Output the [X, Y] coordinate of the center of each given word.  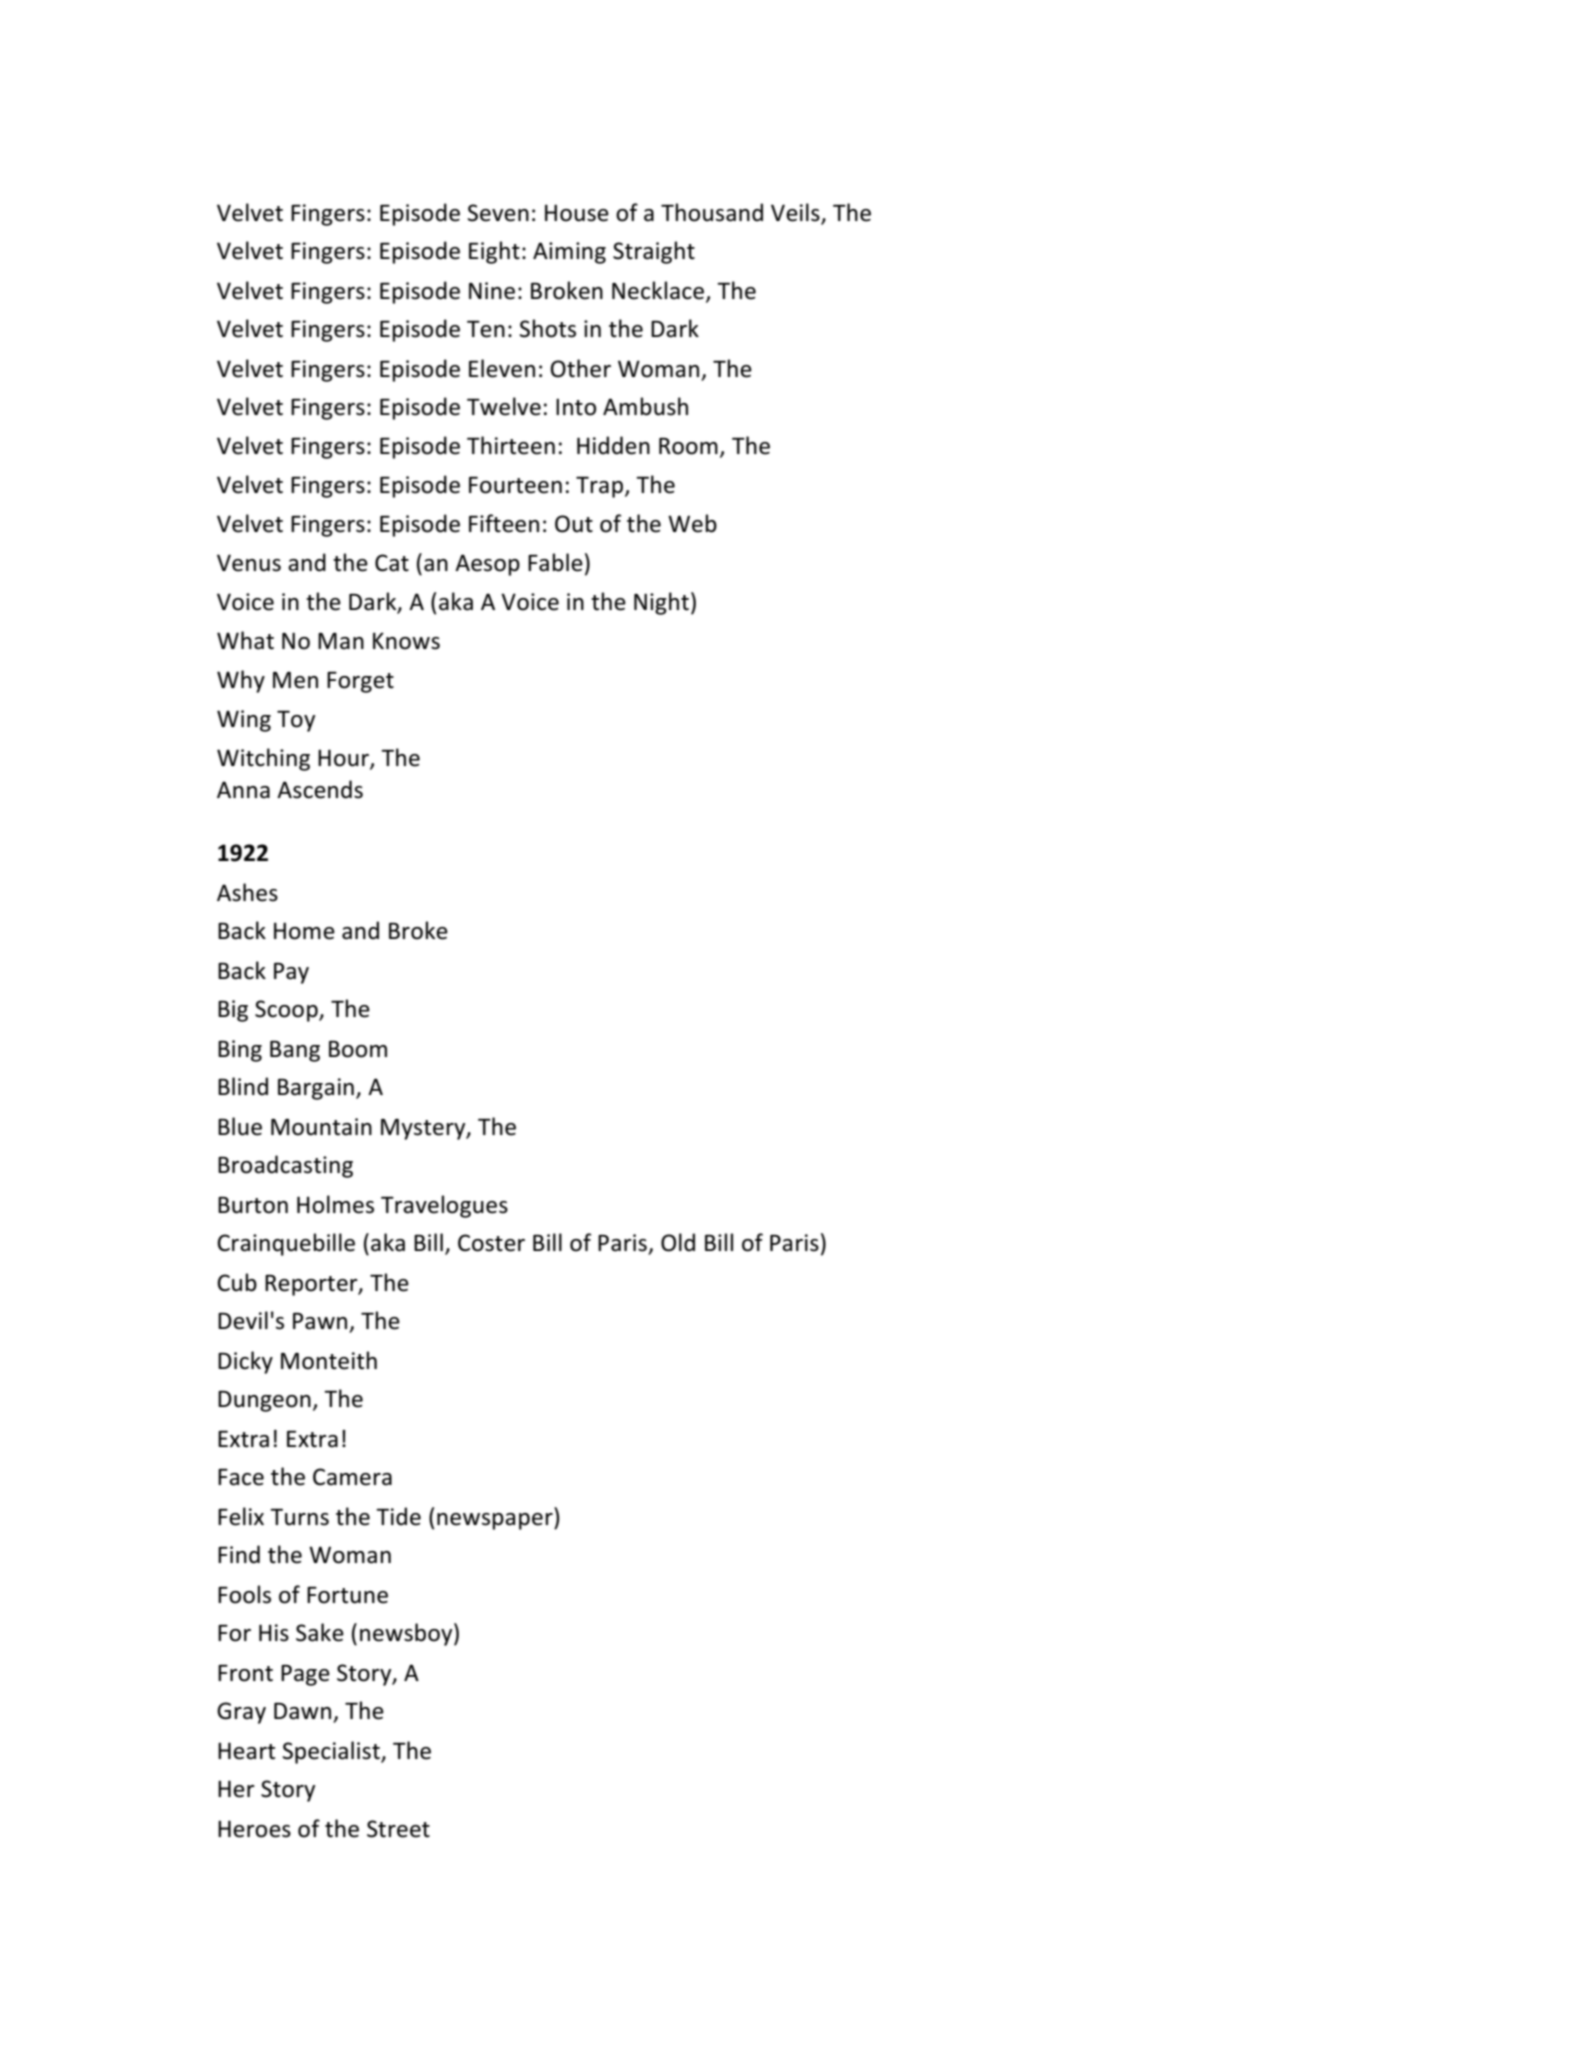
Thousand [712, 212]
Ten [486, 329]
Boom [358, 1049]
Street [398, 1829]
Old [678, 1242]
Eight [494, 252]
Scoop [287, 1011]
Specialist [332, 1752]
